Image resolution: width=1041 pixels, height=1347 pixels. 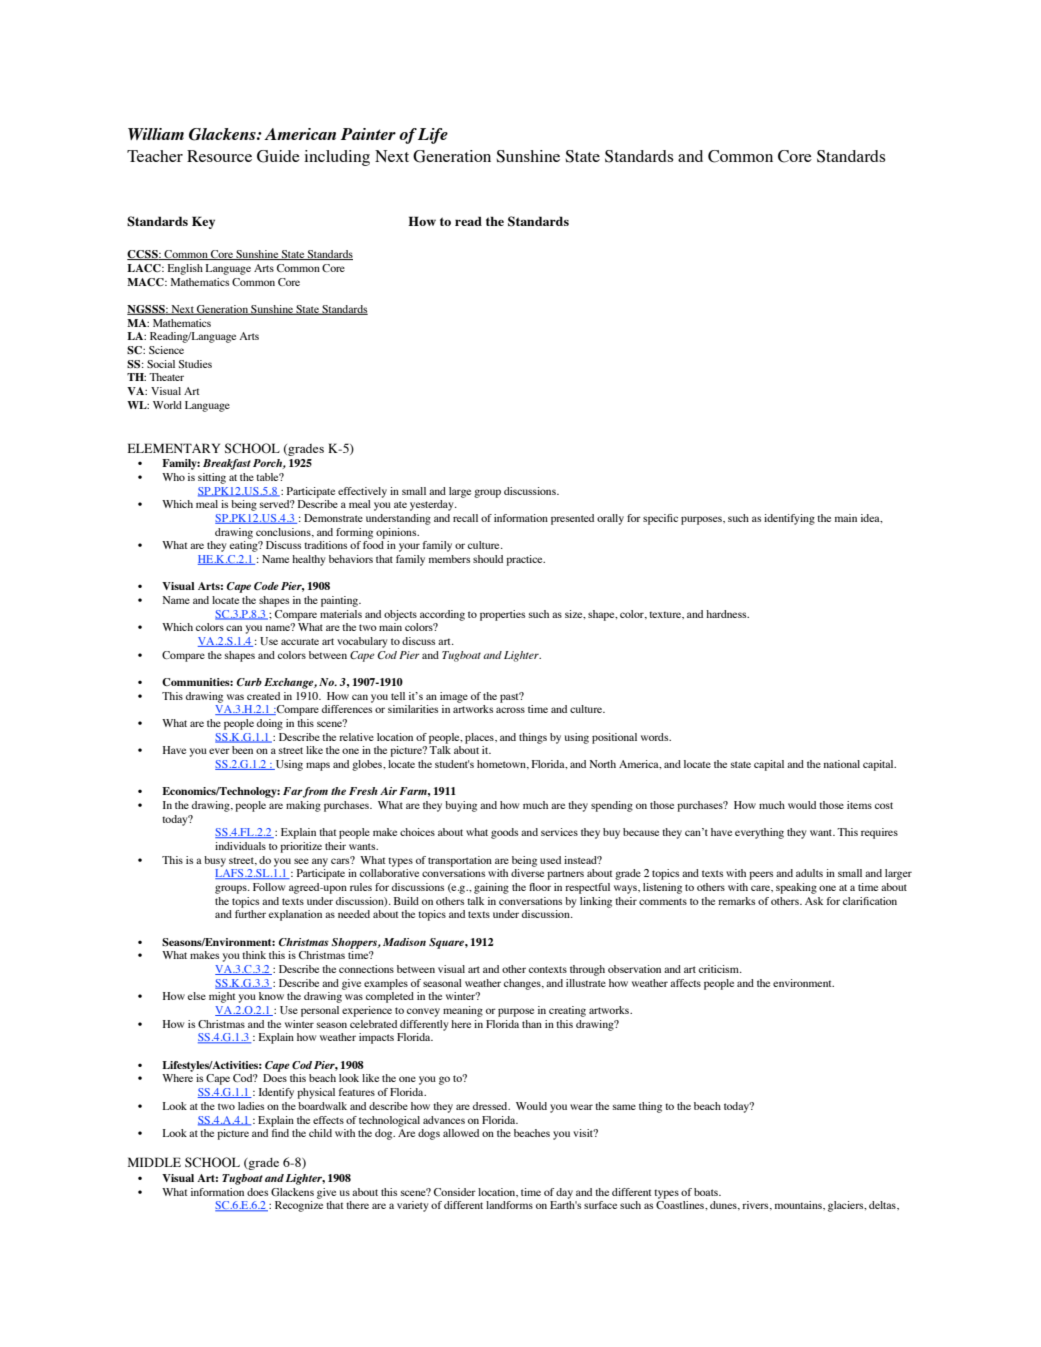 I want to click on floor, so click(x=540, y=887).
